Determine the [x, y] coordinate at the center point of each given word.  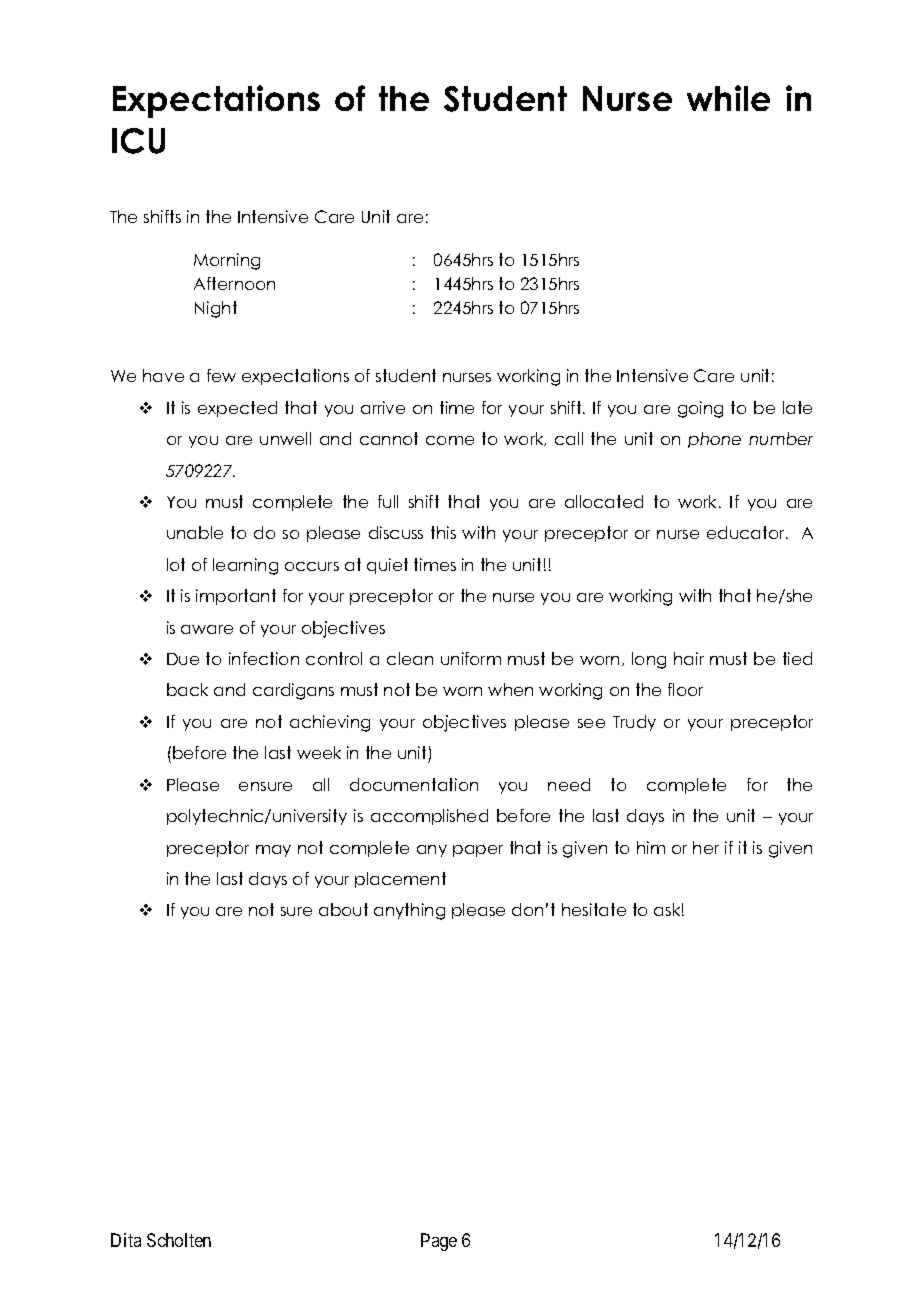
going [700, 409]
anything [409, 911]
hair [689, 658]
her [706, 847]
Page [439, 1242]
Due [183, 659]
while [728, 98]
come [450, 440]
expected [237, 409]
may [273, 851]
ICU [138, 141]
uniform [471, 658]
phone [714, 440]
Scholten [179, 1240]
